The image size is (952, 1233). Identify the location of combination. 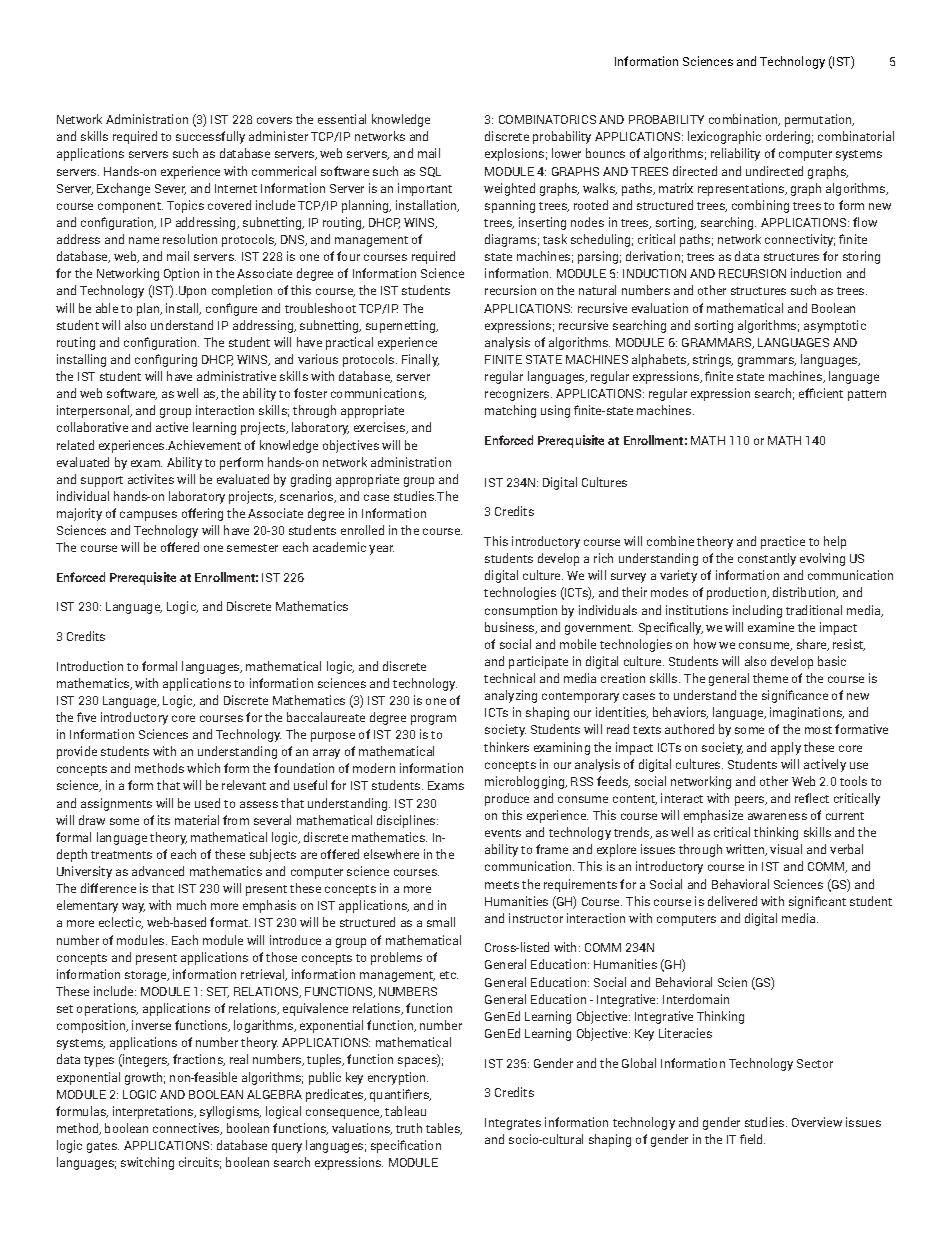
(744, 120).
